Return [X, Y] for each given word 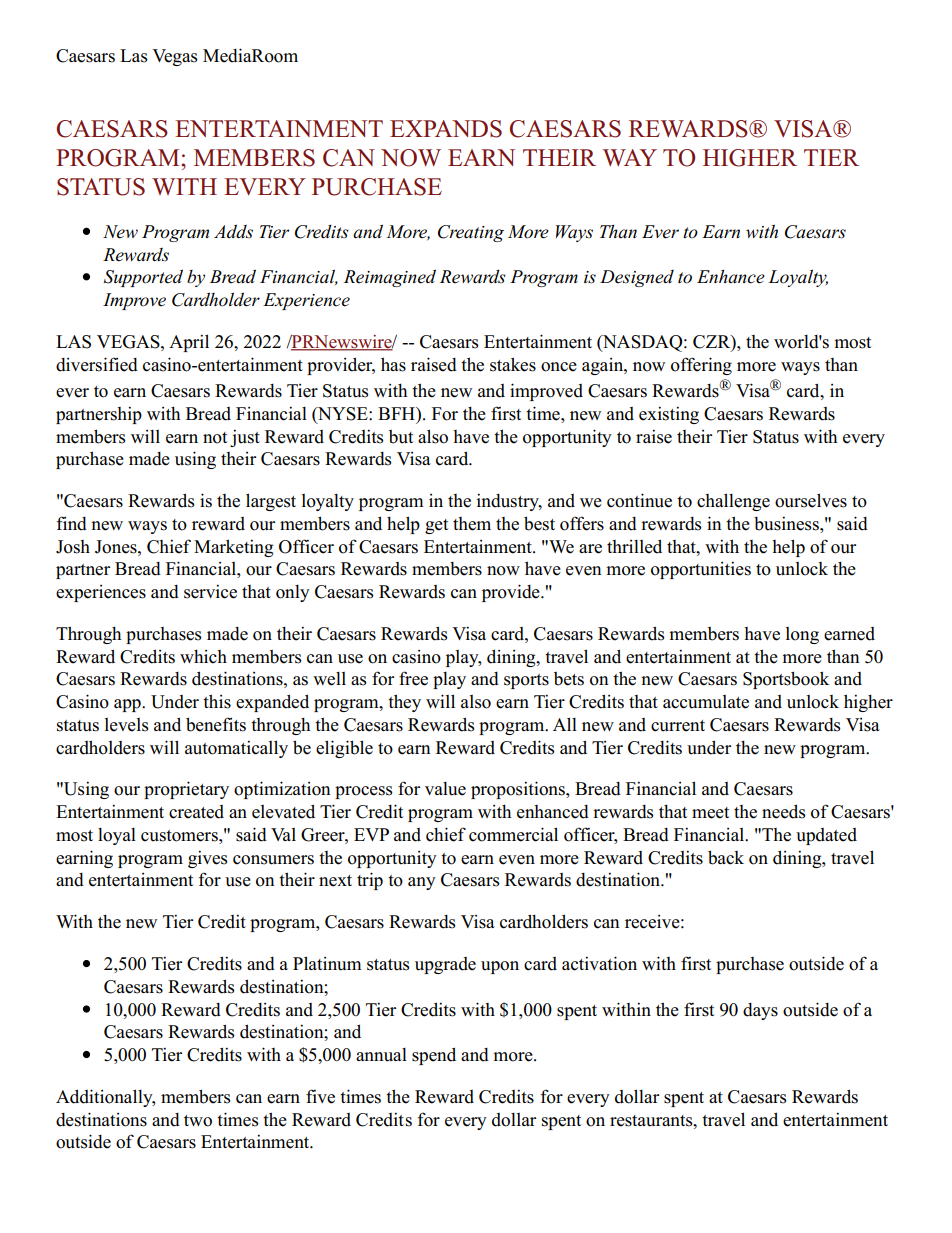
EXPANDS [446, 129]
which [203, 657]
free [413, 678]
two [198, 1121]
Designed [637, 278]
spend [434, 1056]
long [802, 635]
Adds [233, 231]
